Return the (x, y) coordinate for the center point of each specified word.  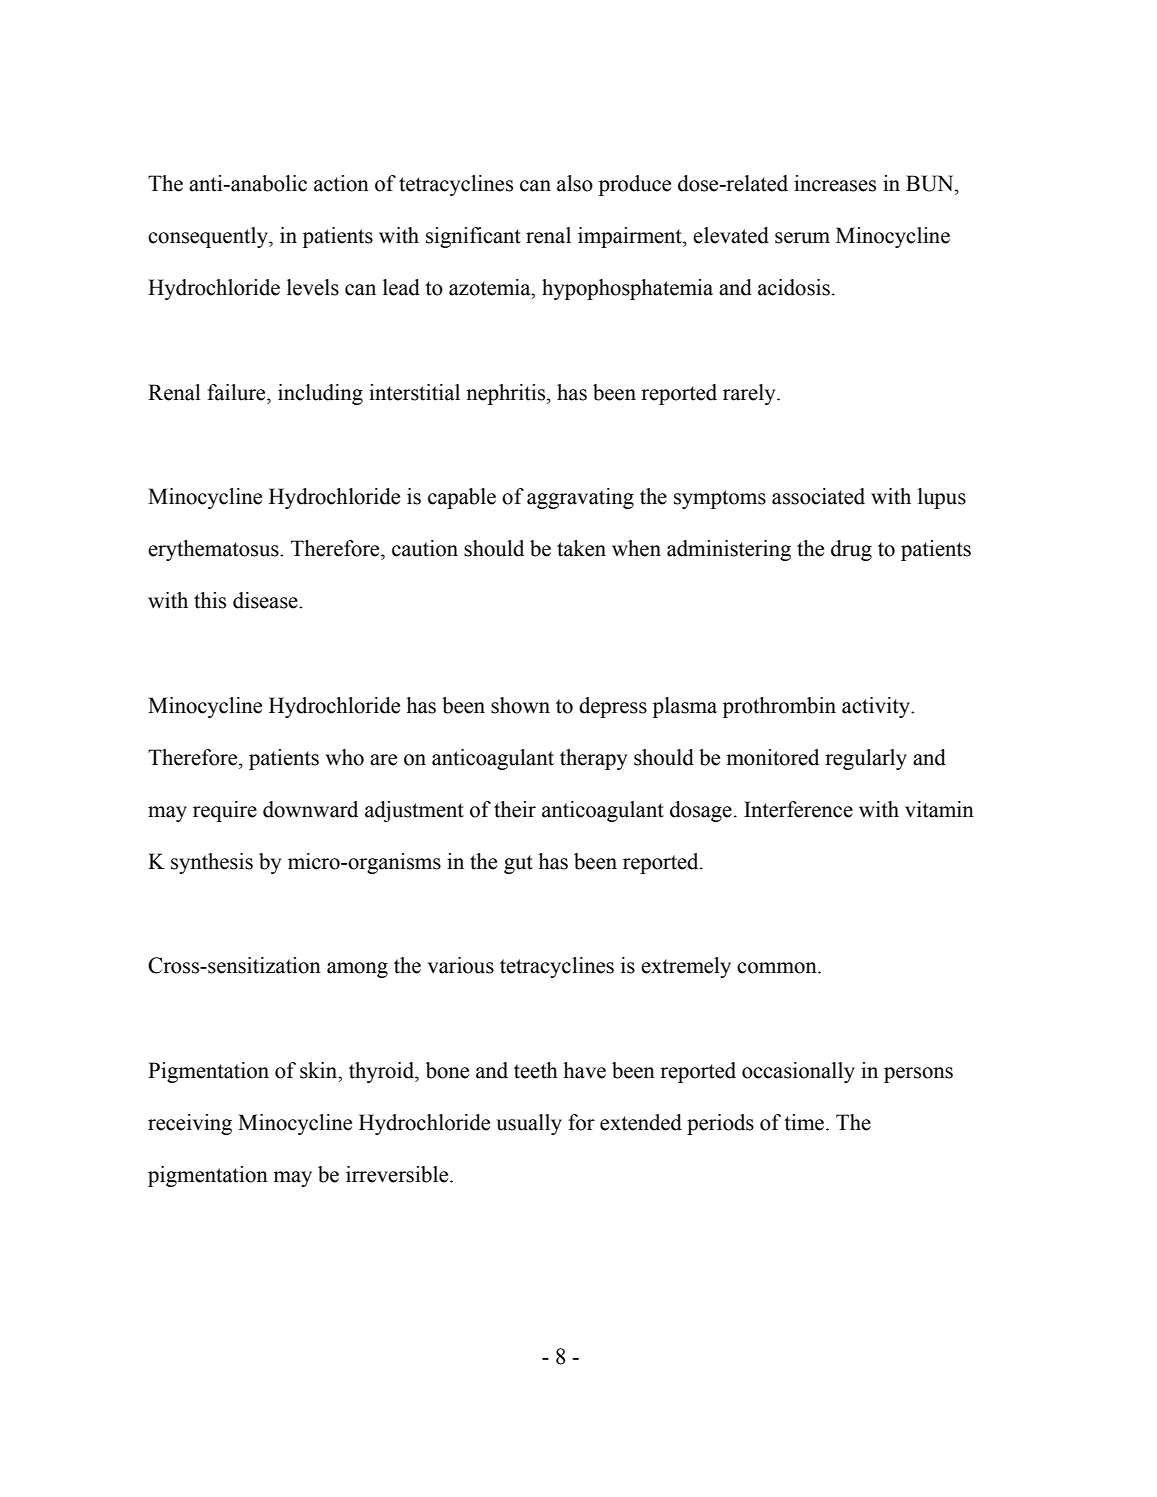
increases (835, 183)
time (805, 1122)
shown (520, 705)
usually (529, 1124)
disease (266, 600)
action (341, 183)
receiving (190, 1124)
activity (877, 707)
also (575, 183)
